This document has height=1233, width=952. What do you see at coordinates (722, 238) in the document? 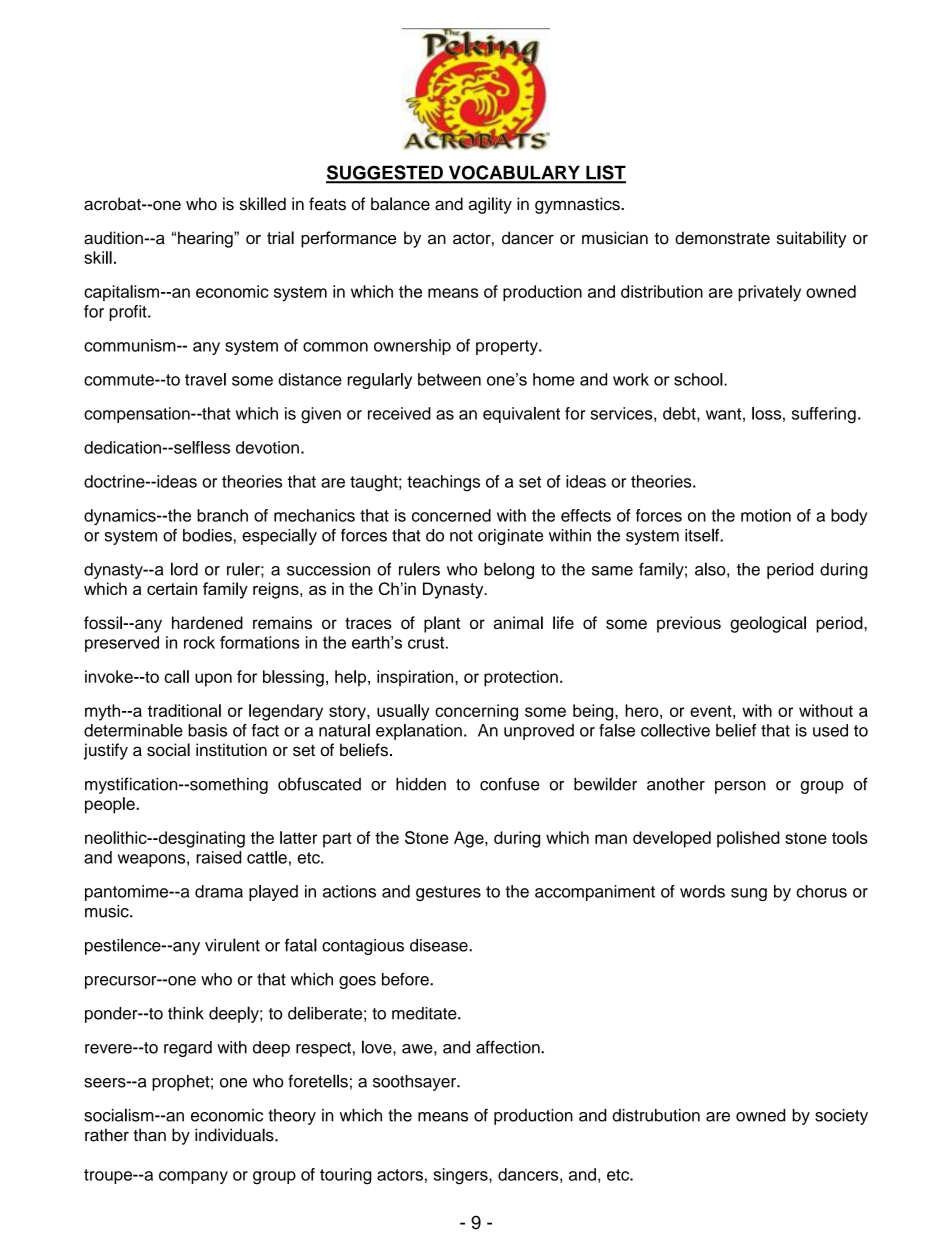
I see `demonstrate` at bounding box center [722, 238].
